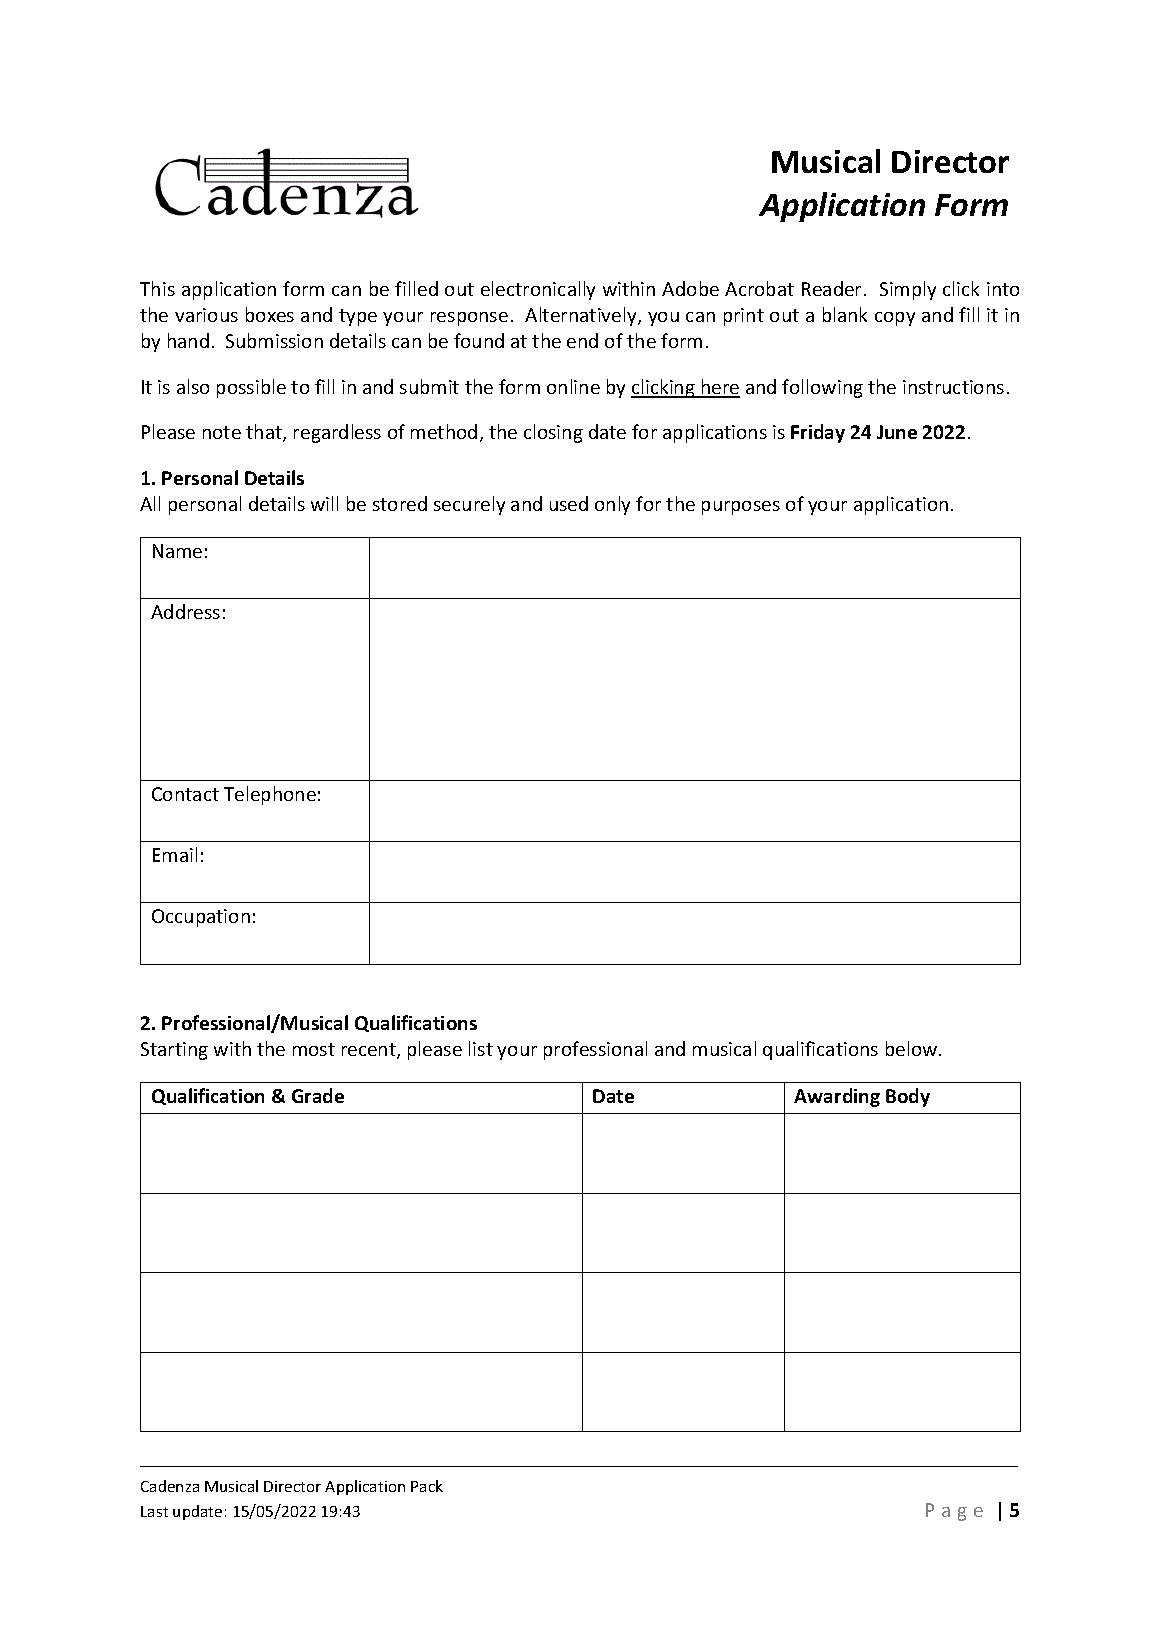  What do you see at coordinates (154, 1511) in the screenshot?
I see `Last` at bounding box center [154, 1511].
